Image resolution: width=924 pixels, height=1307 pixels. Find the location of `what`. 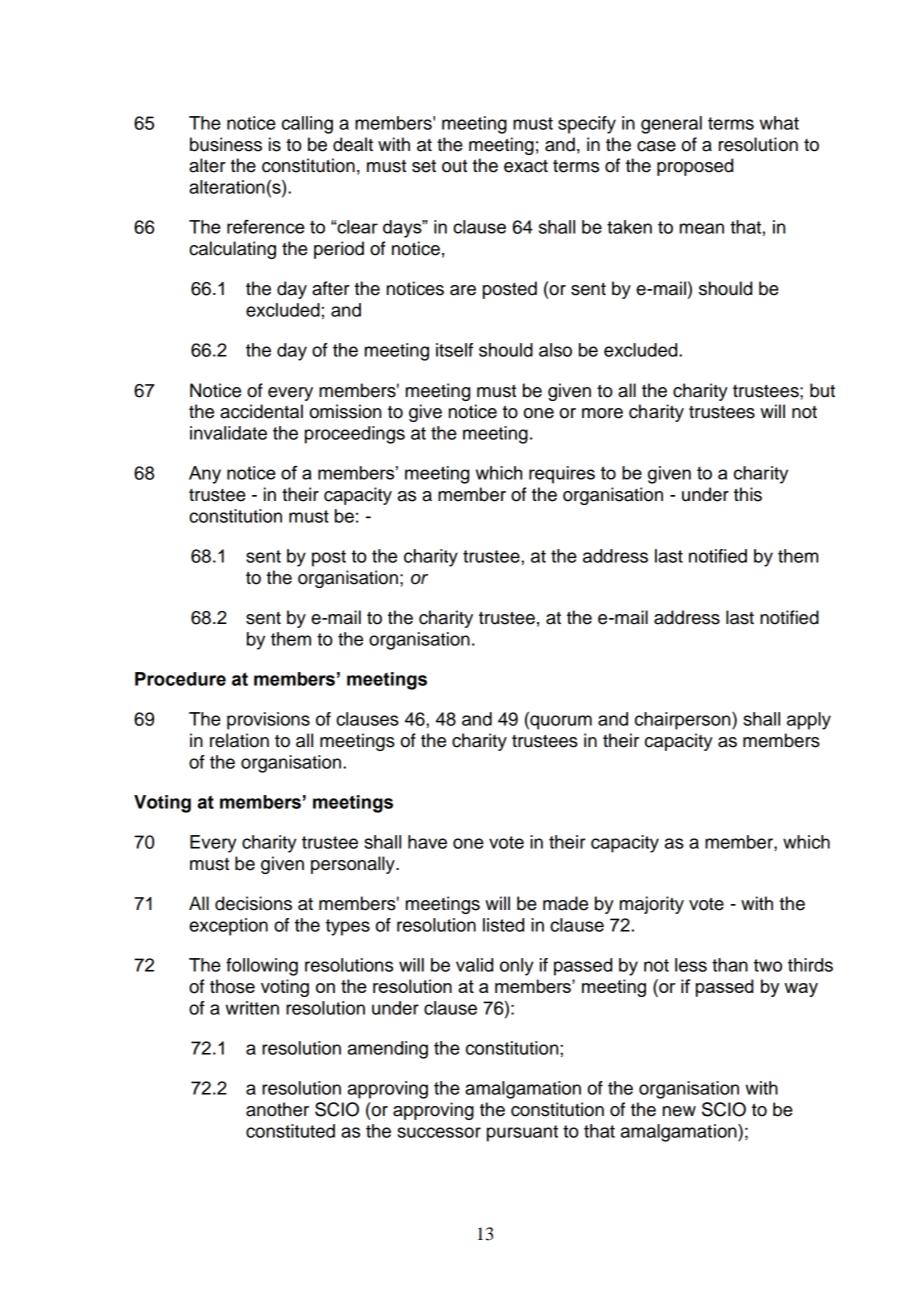

what is located at coordinates (779, 123).
